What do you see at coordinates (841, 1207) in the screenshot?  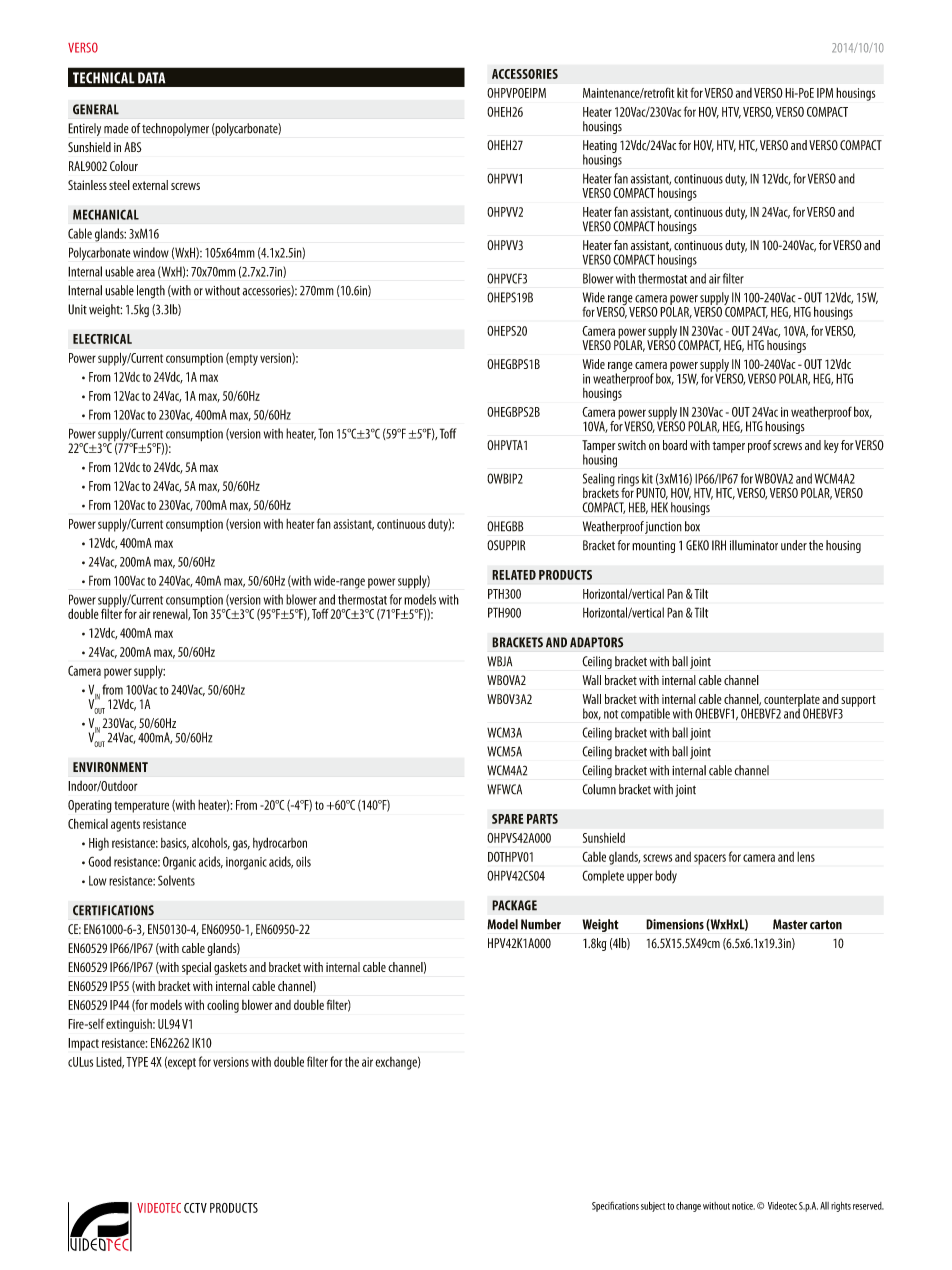 I see `rights` at bounding box center [841, 1207].
